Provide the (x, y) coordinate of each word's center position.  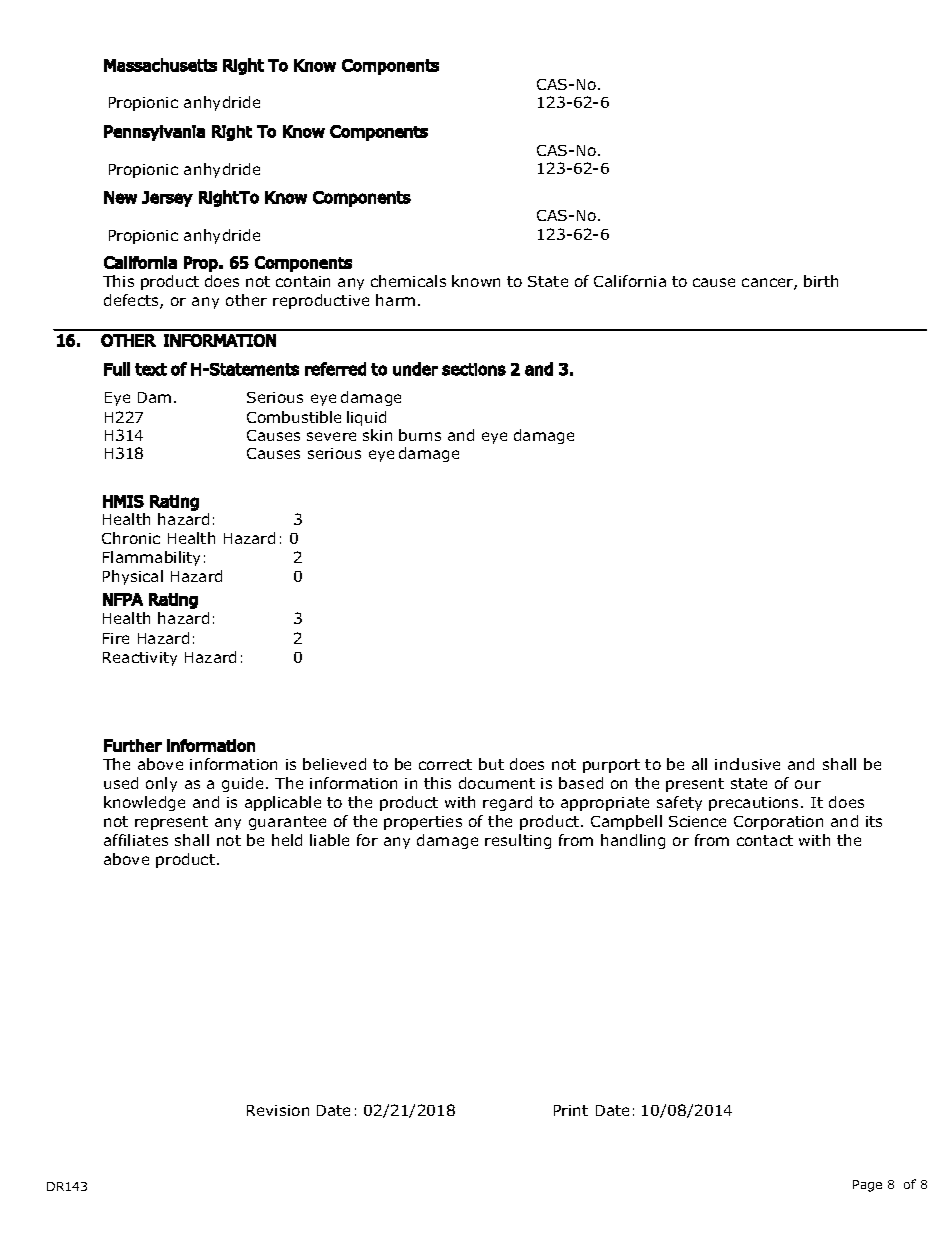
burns (420, 435)
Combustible (294, 417)
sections (474, 369)
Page (867, 1186)
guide (242, 784)
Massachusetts (160, 65)
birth (821, 281)
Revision (278, 1110)
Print (571, 1110)
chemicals (408, 281)
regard (507, 803)
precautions (755, 804)
